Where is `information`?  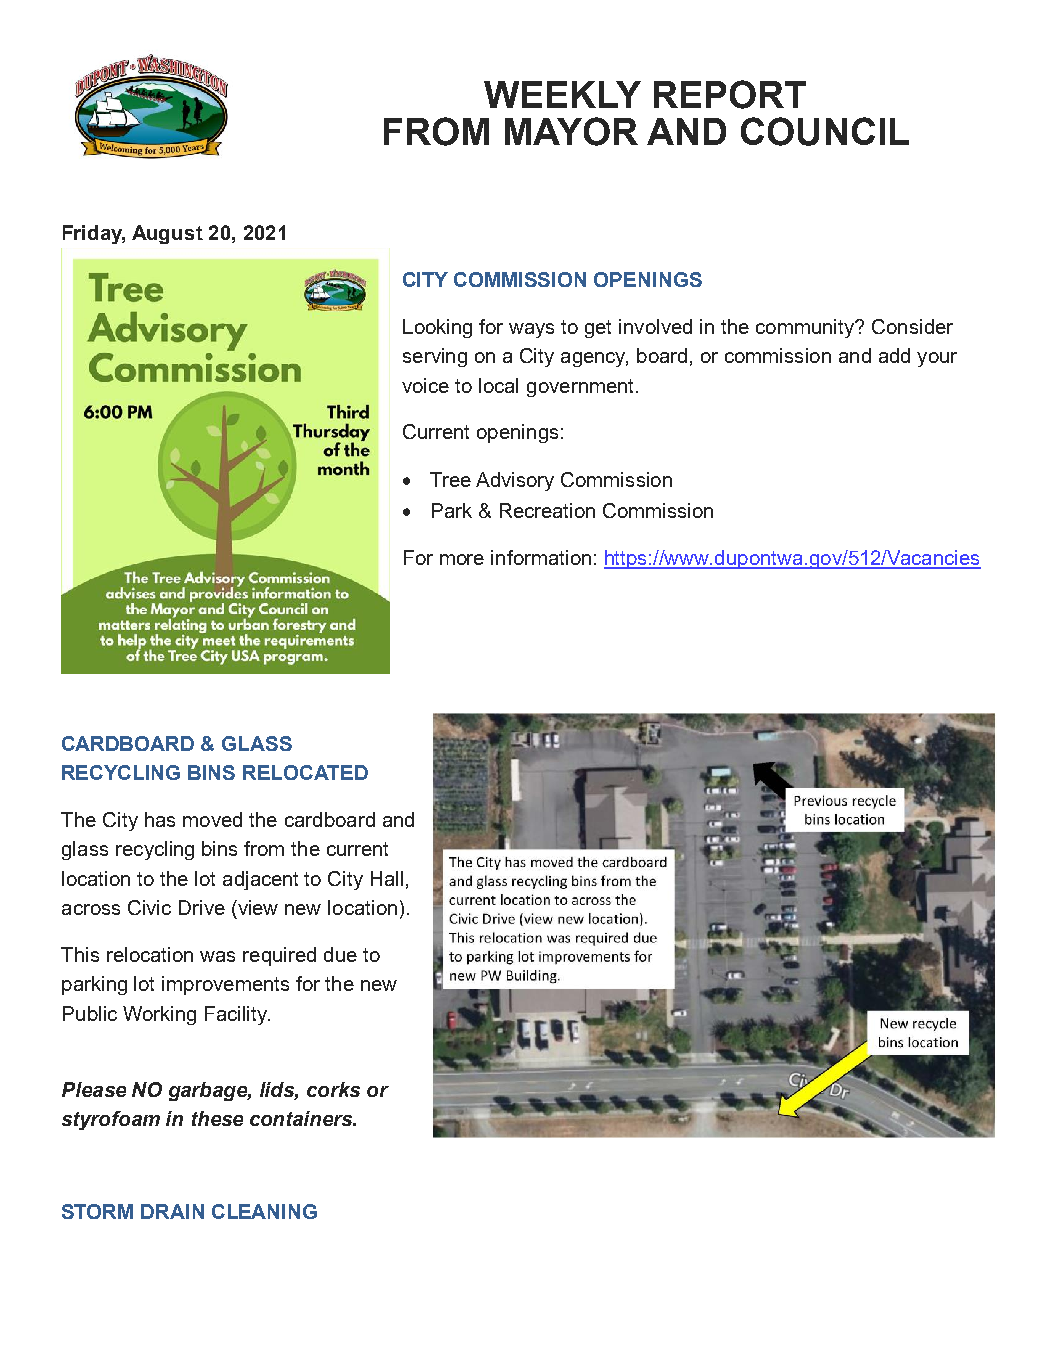 information is located at coordinates (541, 557).
